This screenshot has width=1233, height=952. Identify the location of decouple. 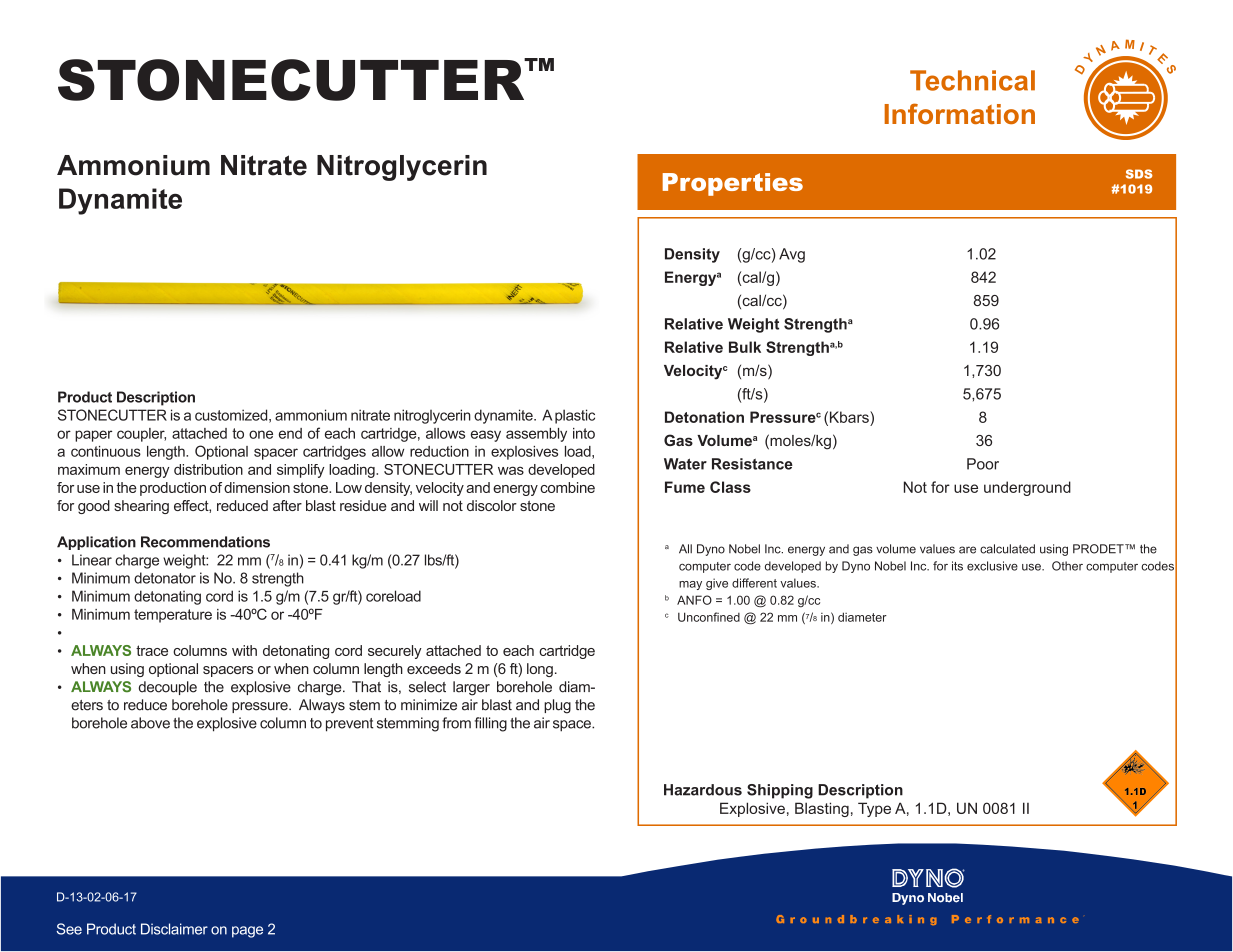
(168, 688).
